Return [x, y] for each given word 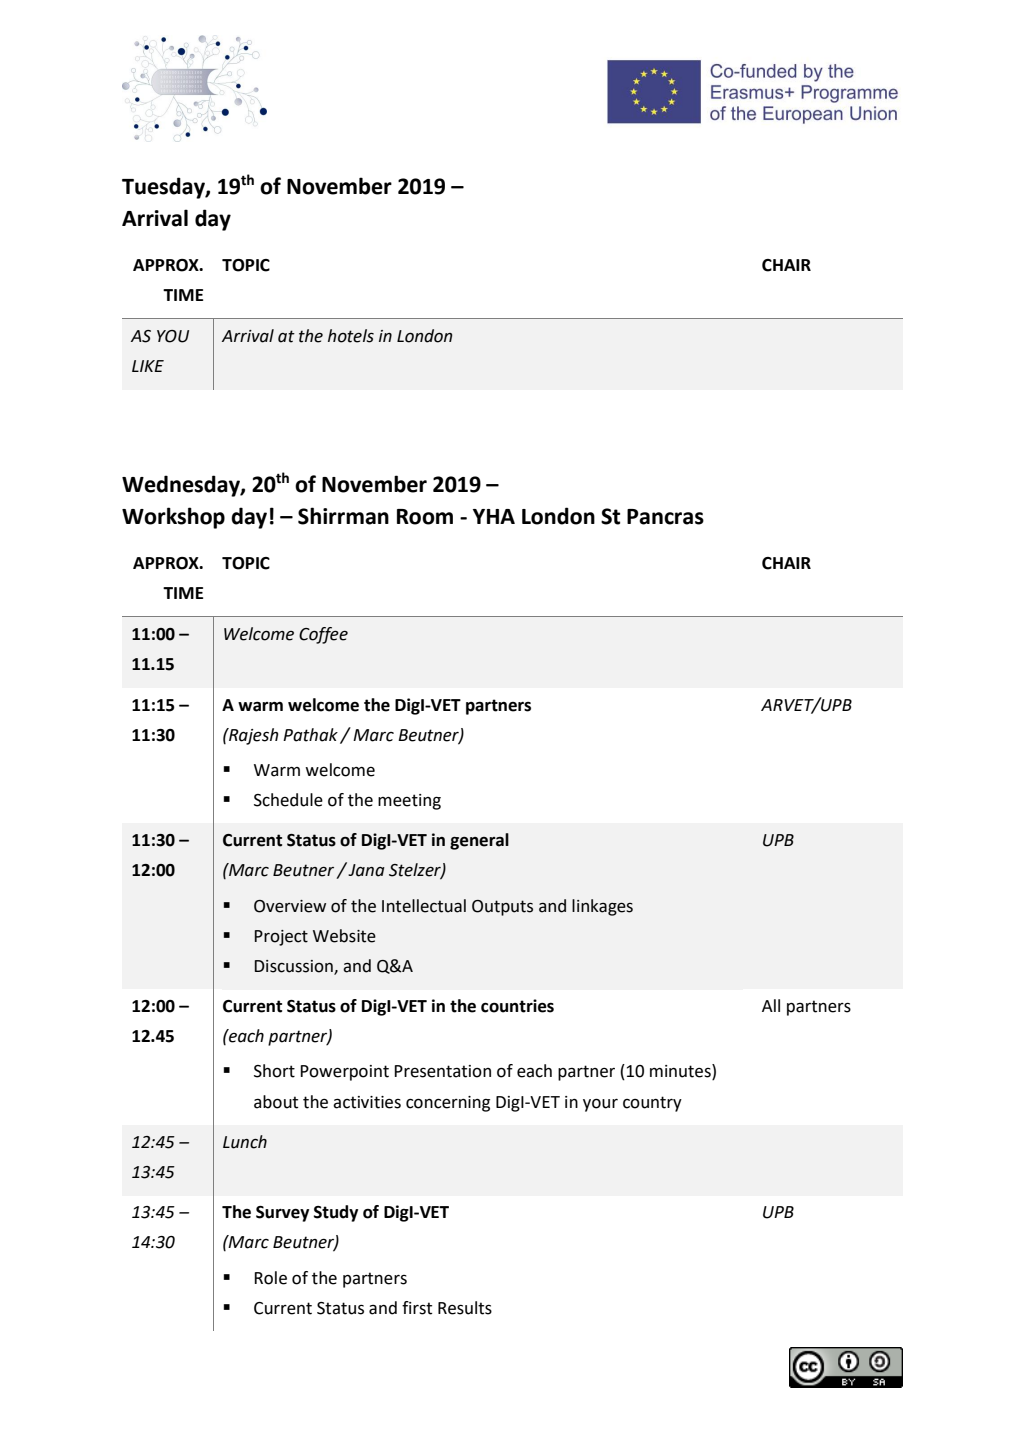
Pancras [665, 517]
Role [270, 1278]
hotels [351, 336]
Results [465, 1308]
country [652, 1104]
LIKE [148, 366]
